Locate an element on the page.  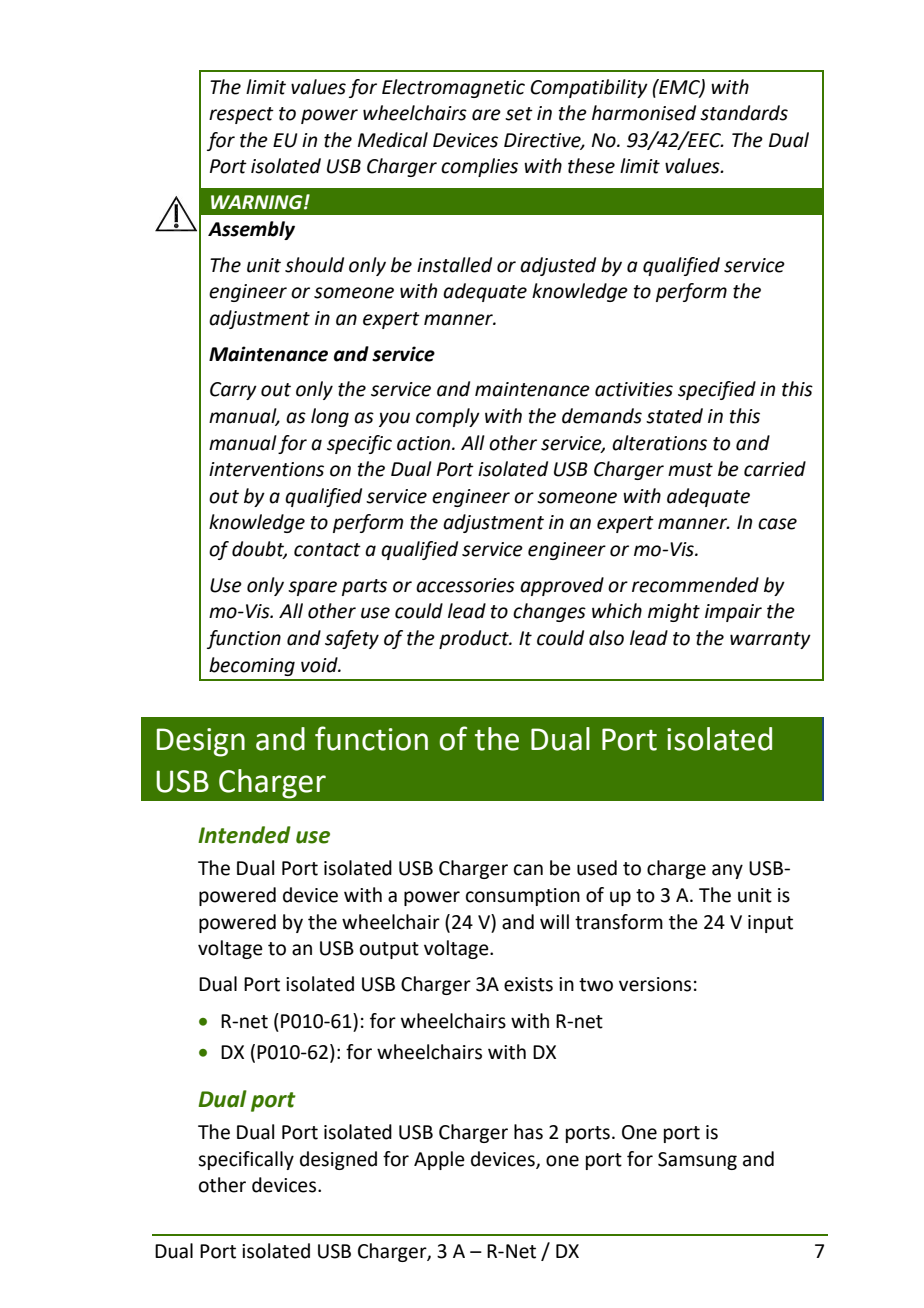
has is located at coordinates (528, 1132).
